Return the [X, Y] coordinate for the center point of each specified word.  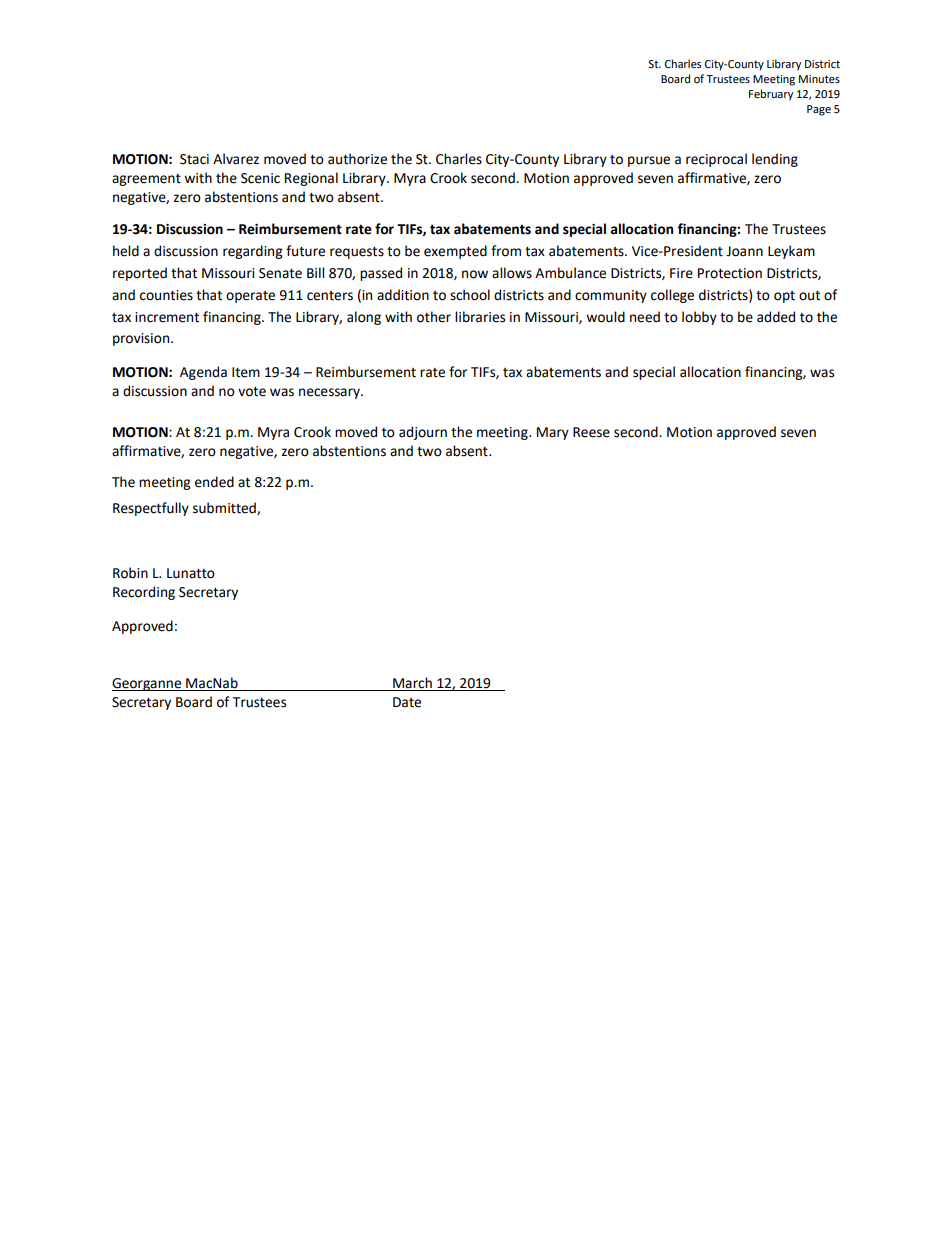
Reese [591, 432]
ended [214, 482]
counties [166, 295]
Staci [194, 159]
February [771, 95]
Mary [553, 433]
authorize [357, 159]
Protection [730, 273]
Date [407, 702]
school [470, 295]
